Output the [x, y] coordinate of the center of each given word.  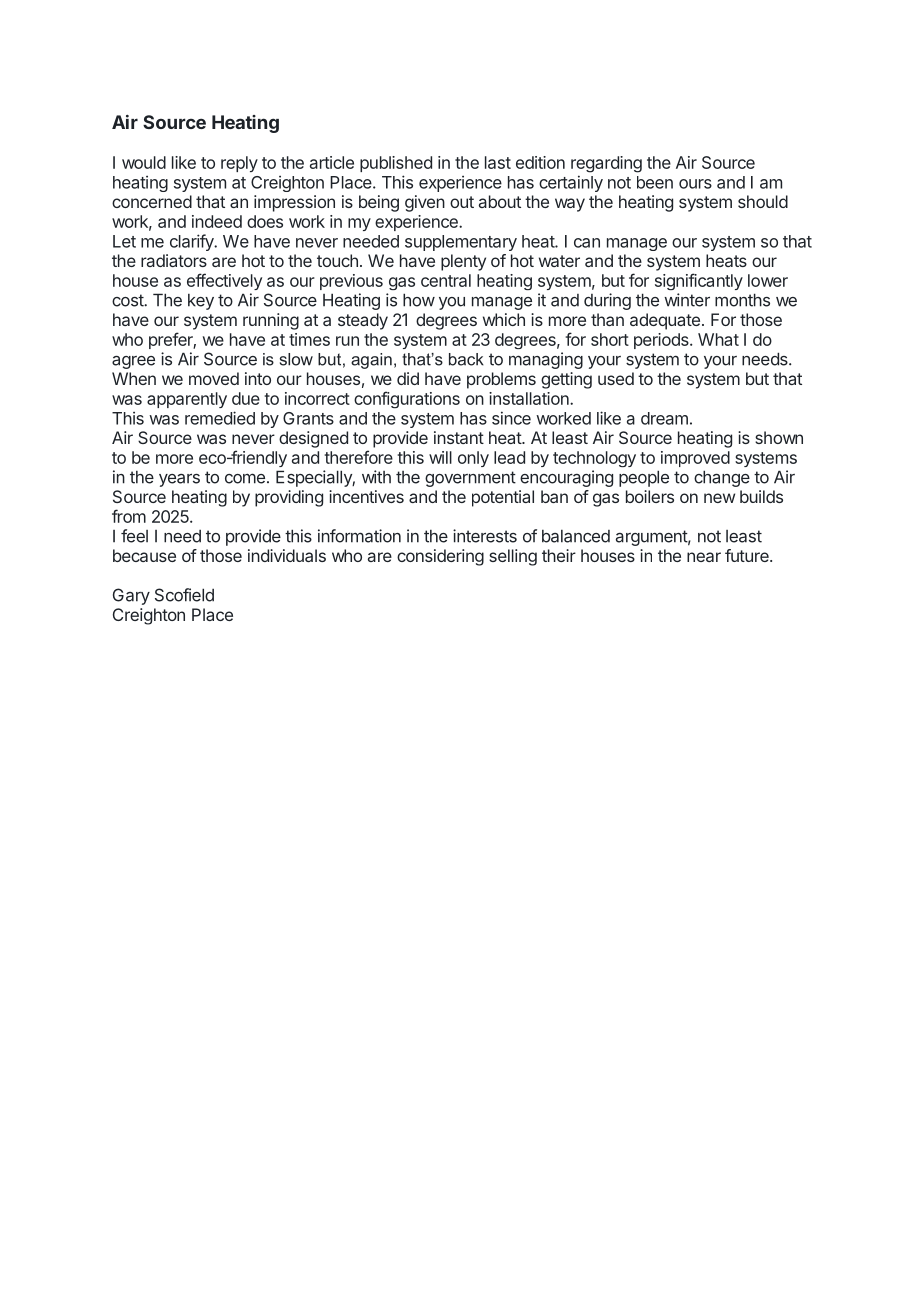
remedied [220, 418]
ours [695, 184]
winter [687, 300]
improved [695, 459]
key [201, 302]
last [498, 162]
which [504, 319]
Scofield [184, 595]
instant [459, 437]
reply [239, 164]
